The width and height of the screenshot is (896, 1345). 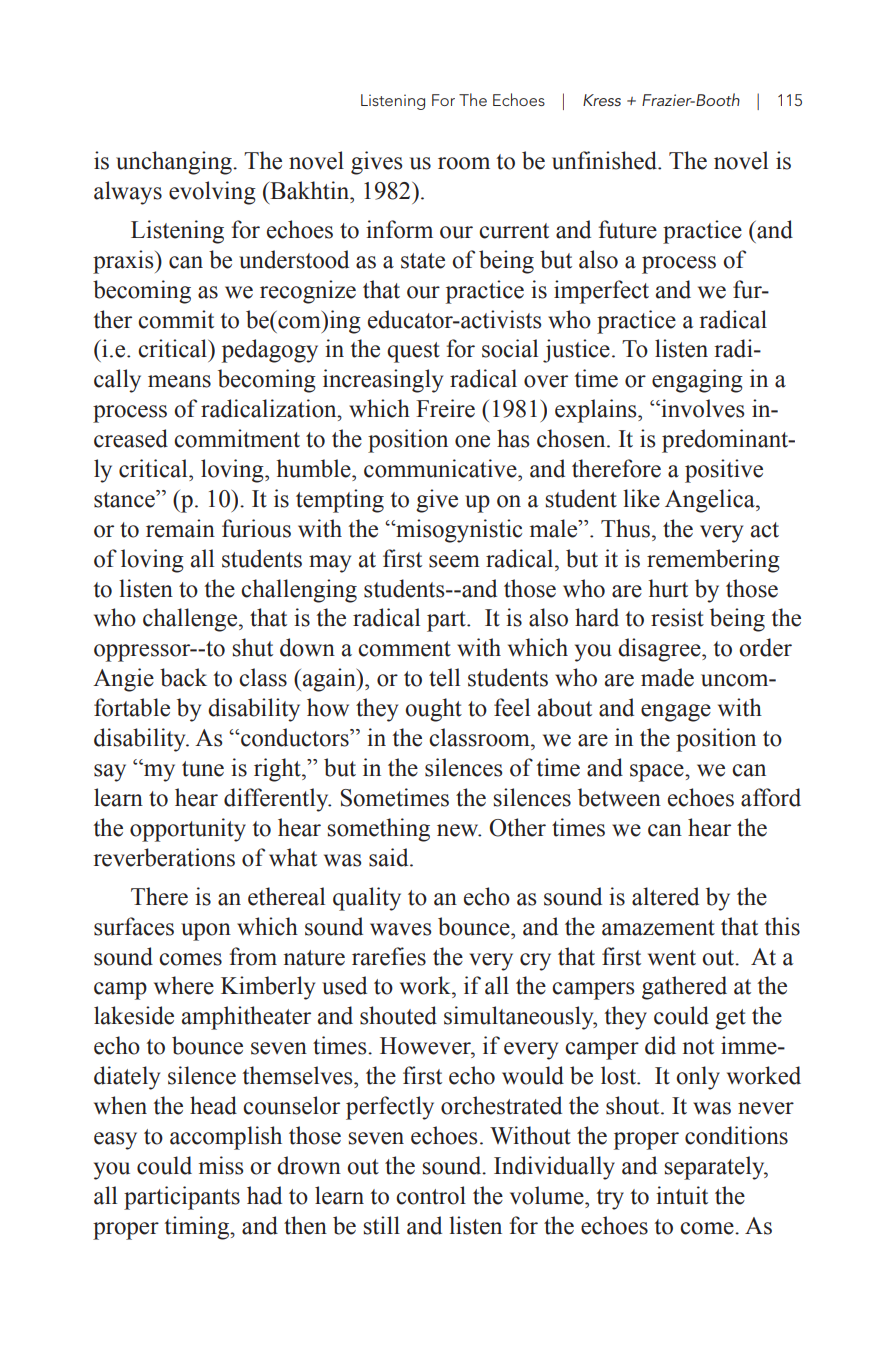 I want to click on unchanging, so click(x=175, y=163).
